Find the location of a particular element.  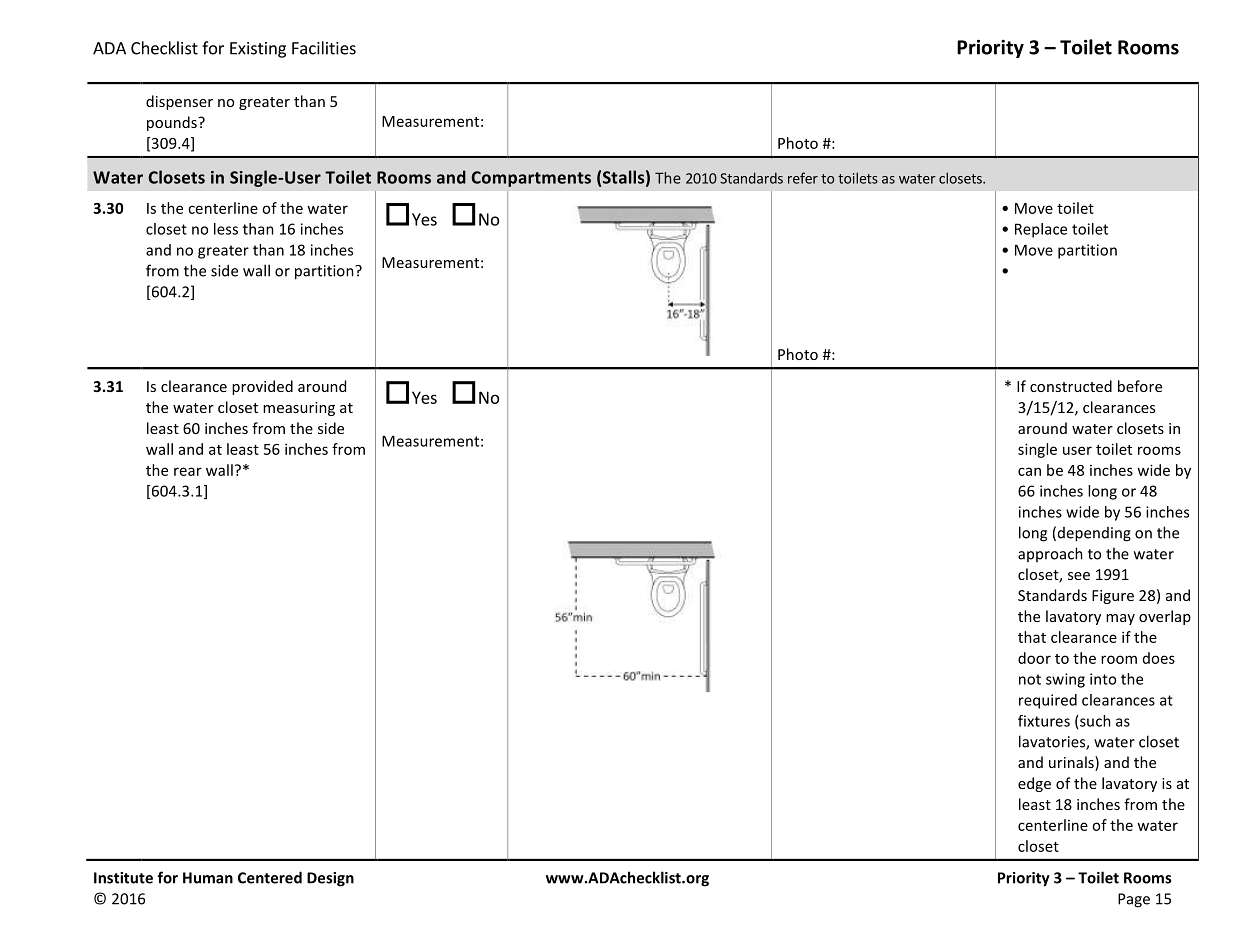

constructed is located at coordinates (1071, 386).
